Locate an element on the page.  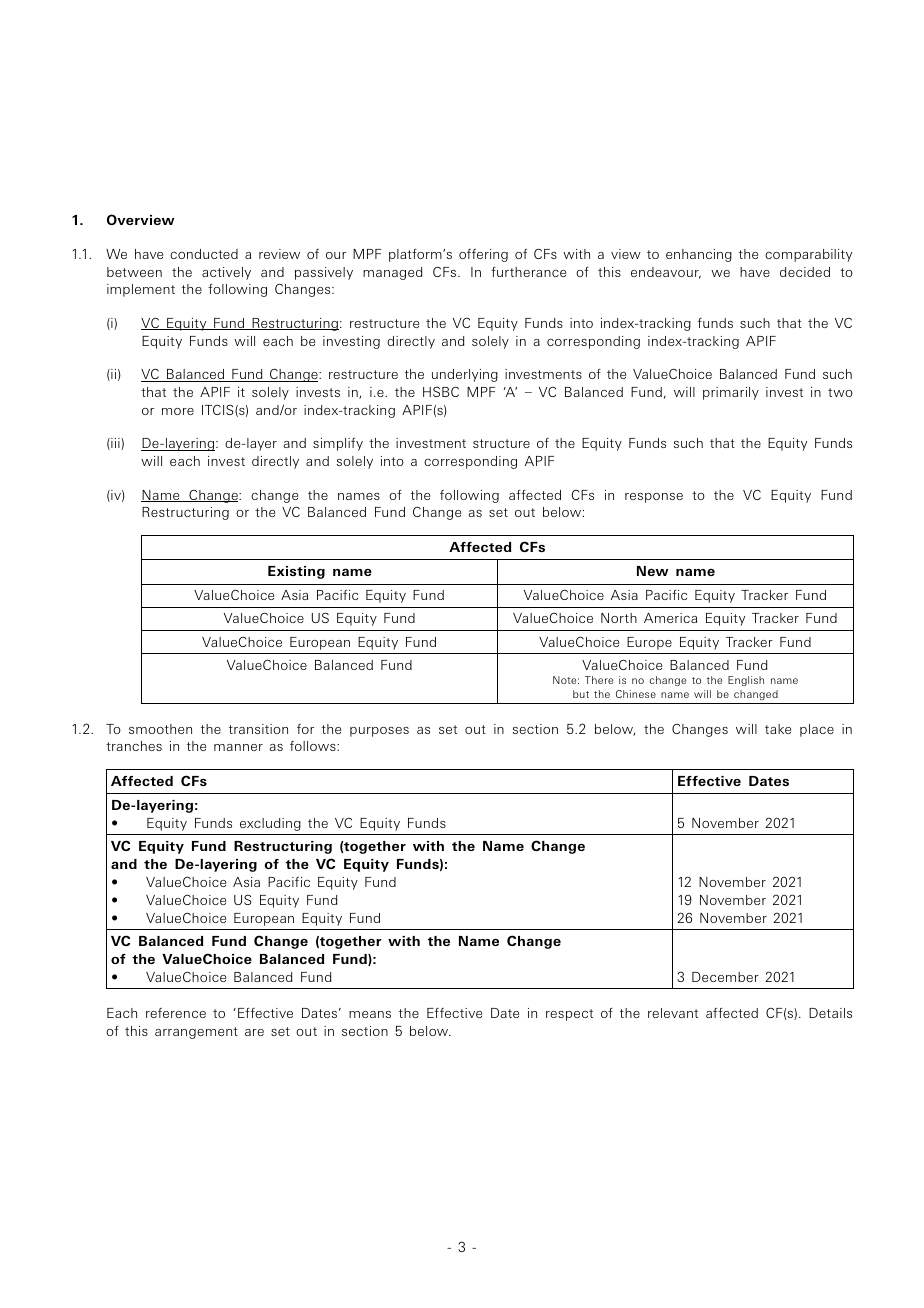
respect is located at coordinates (569, 1015).
